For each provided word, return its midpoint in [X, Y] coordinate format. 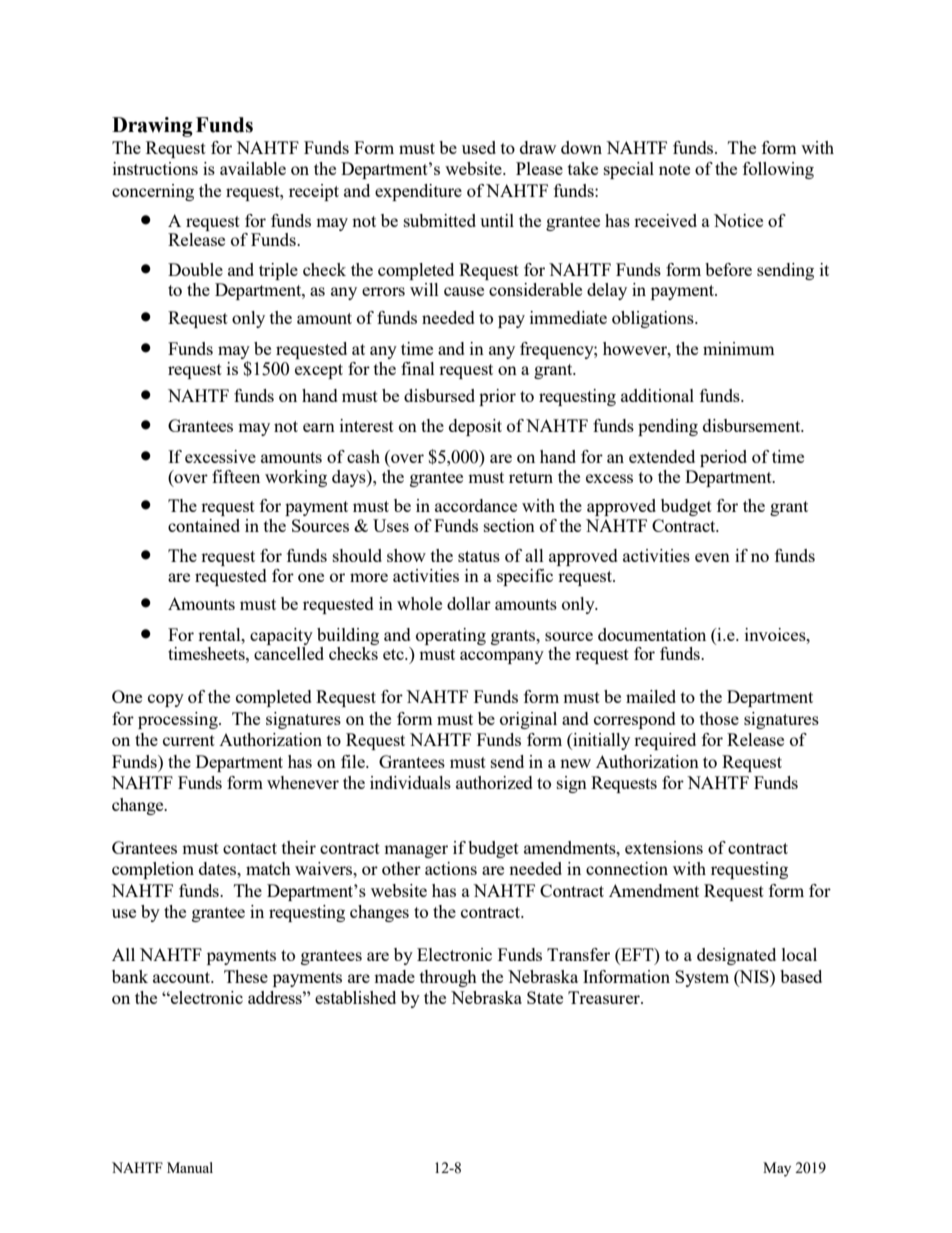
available [253, 168]
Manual [190, 1167]
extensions [664, 847]
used [479, 147]
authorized [494, 782]
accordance [476, 505]
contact [250, 848]
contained [204, 525]
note [674, 169]
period [723, 458]
